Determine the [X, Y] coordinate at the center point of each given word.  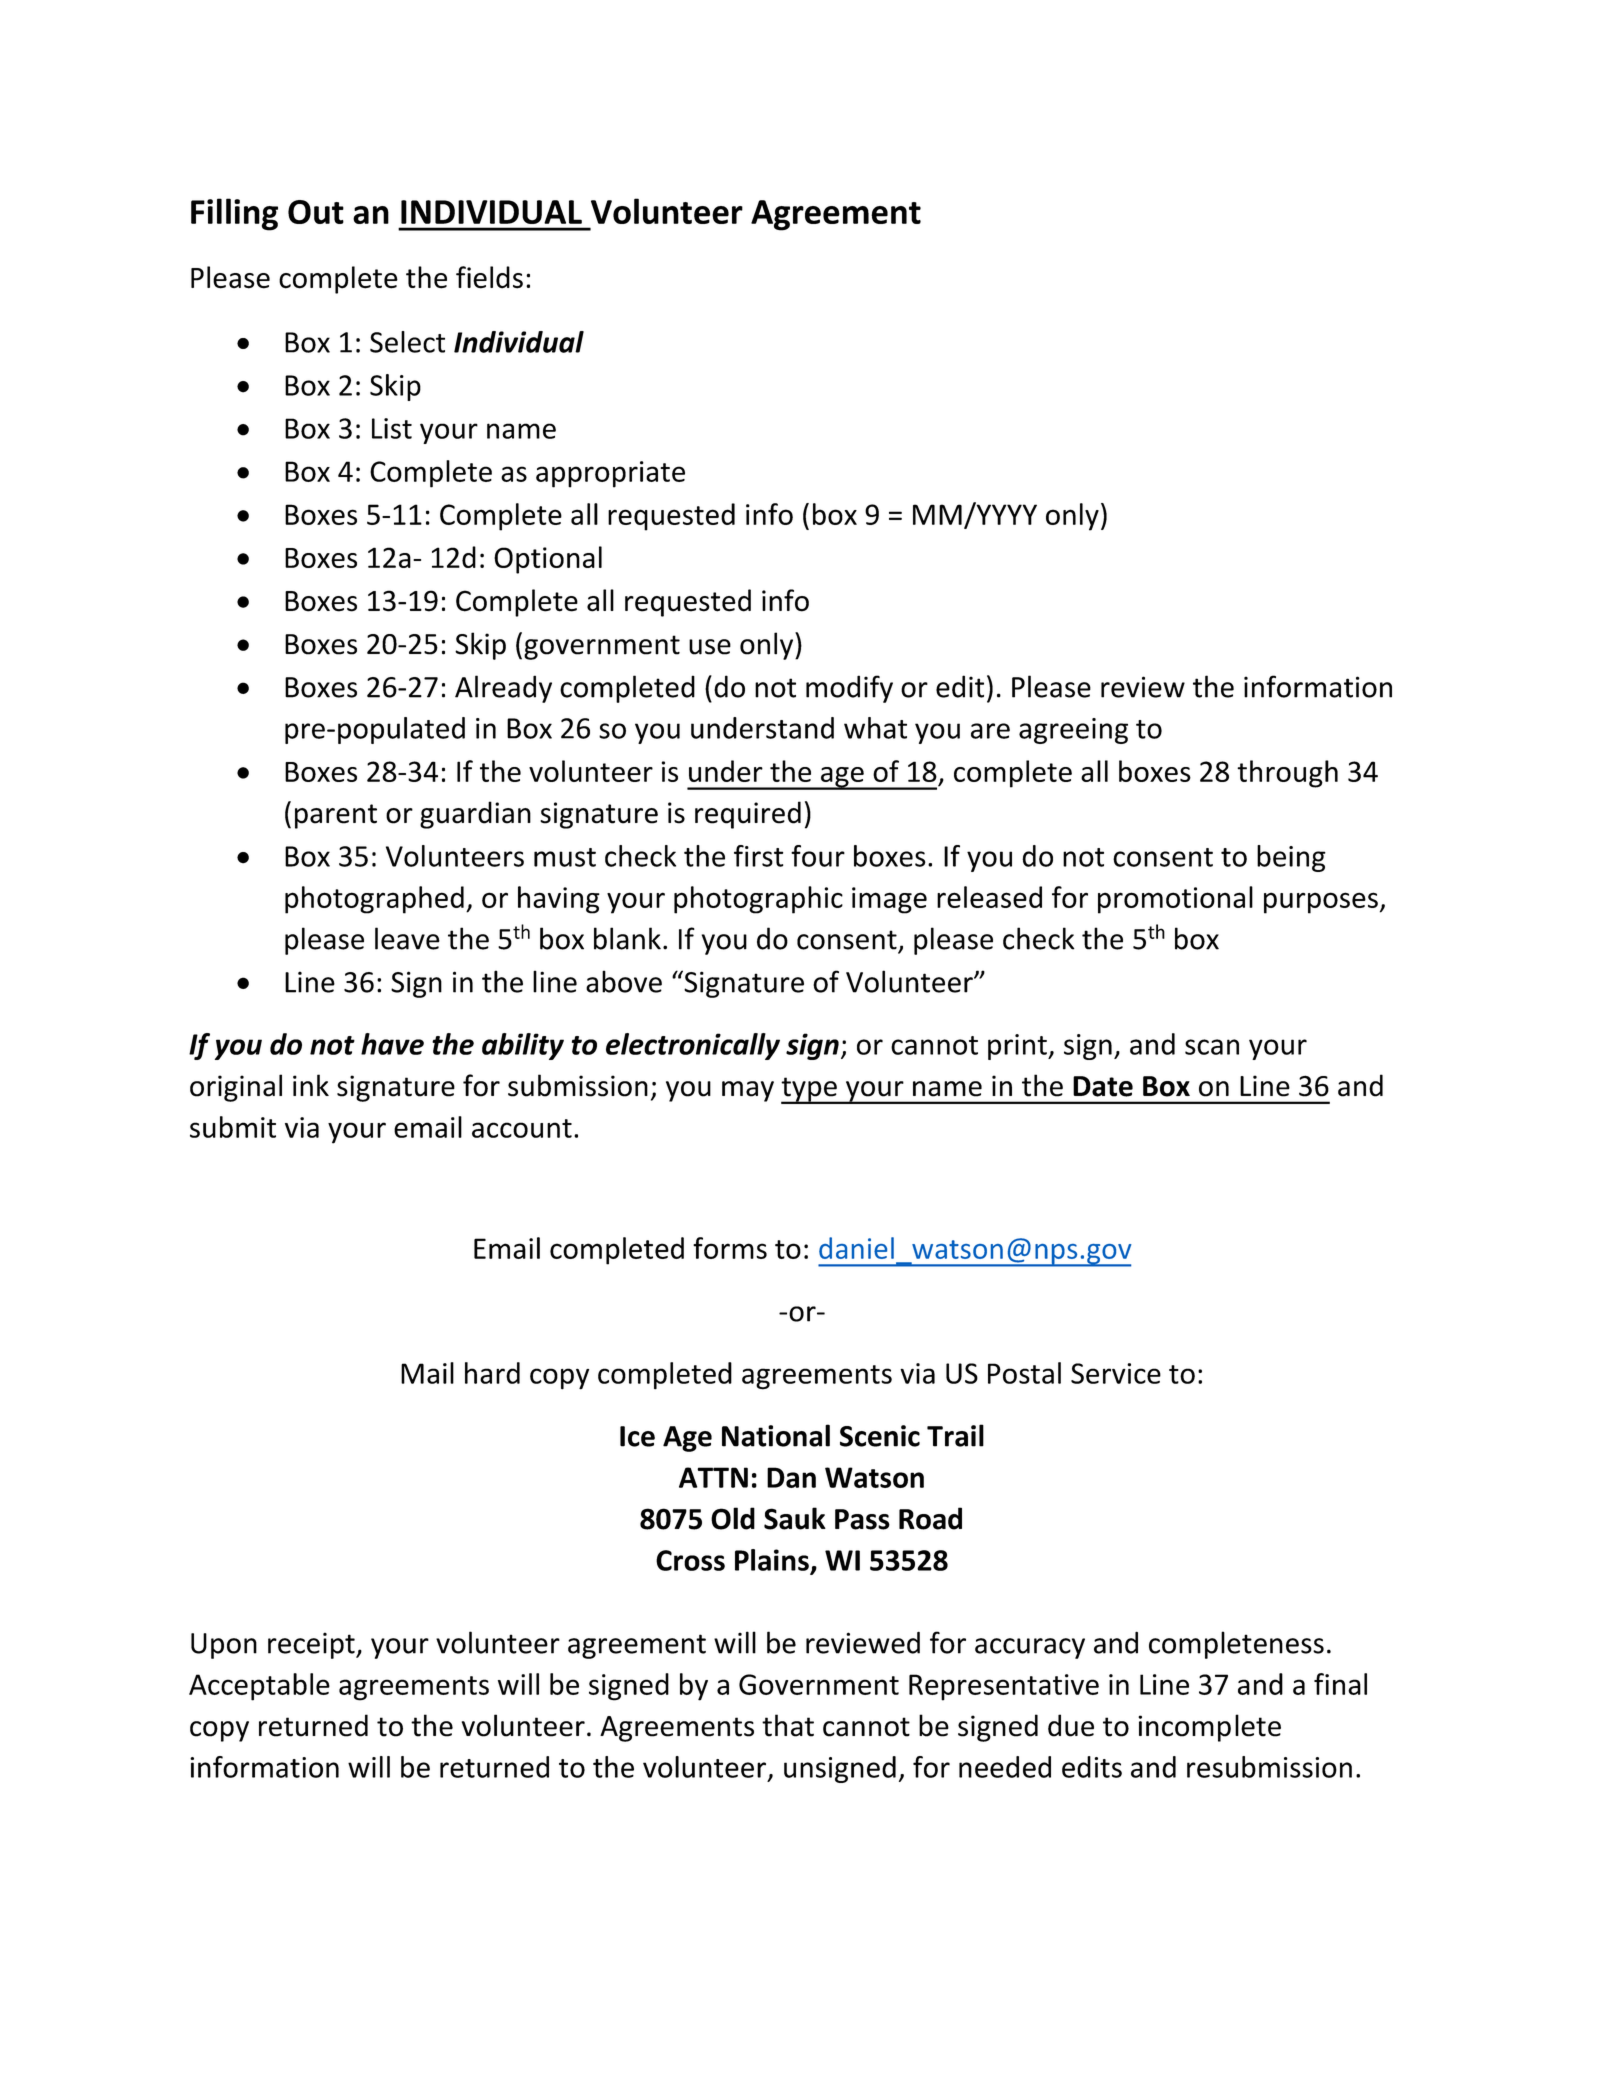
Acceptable [259, 1687]
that [788, 1725]
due [1071, 1725]
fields [489, 277]
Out [316, 212]
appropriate [610, 474]
